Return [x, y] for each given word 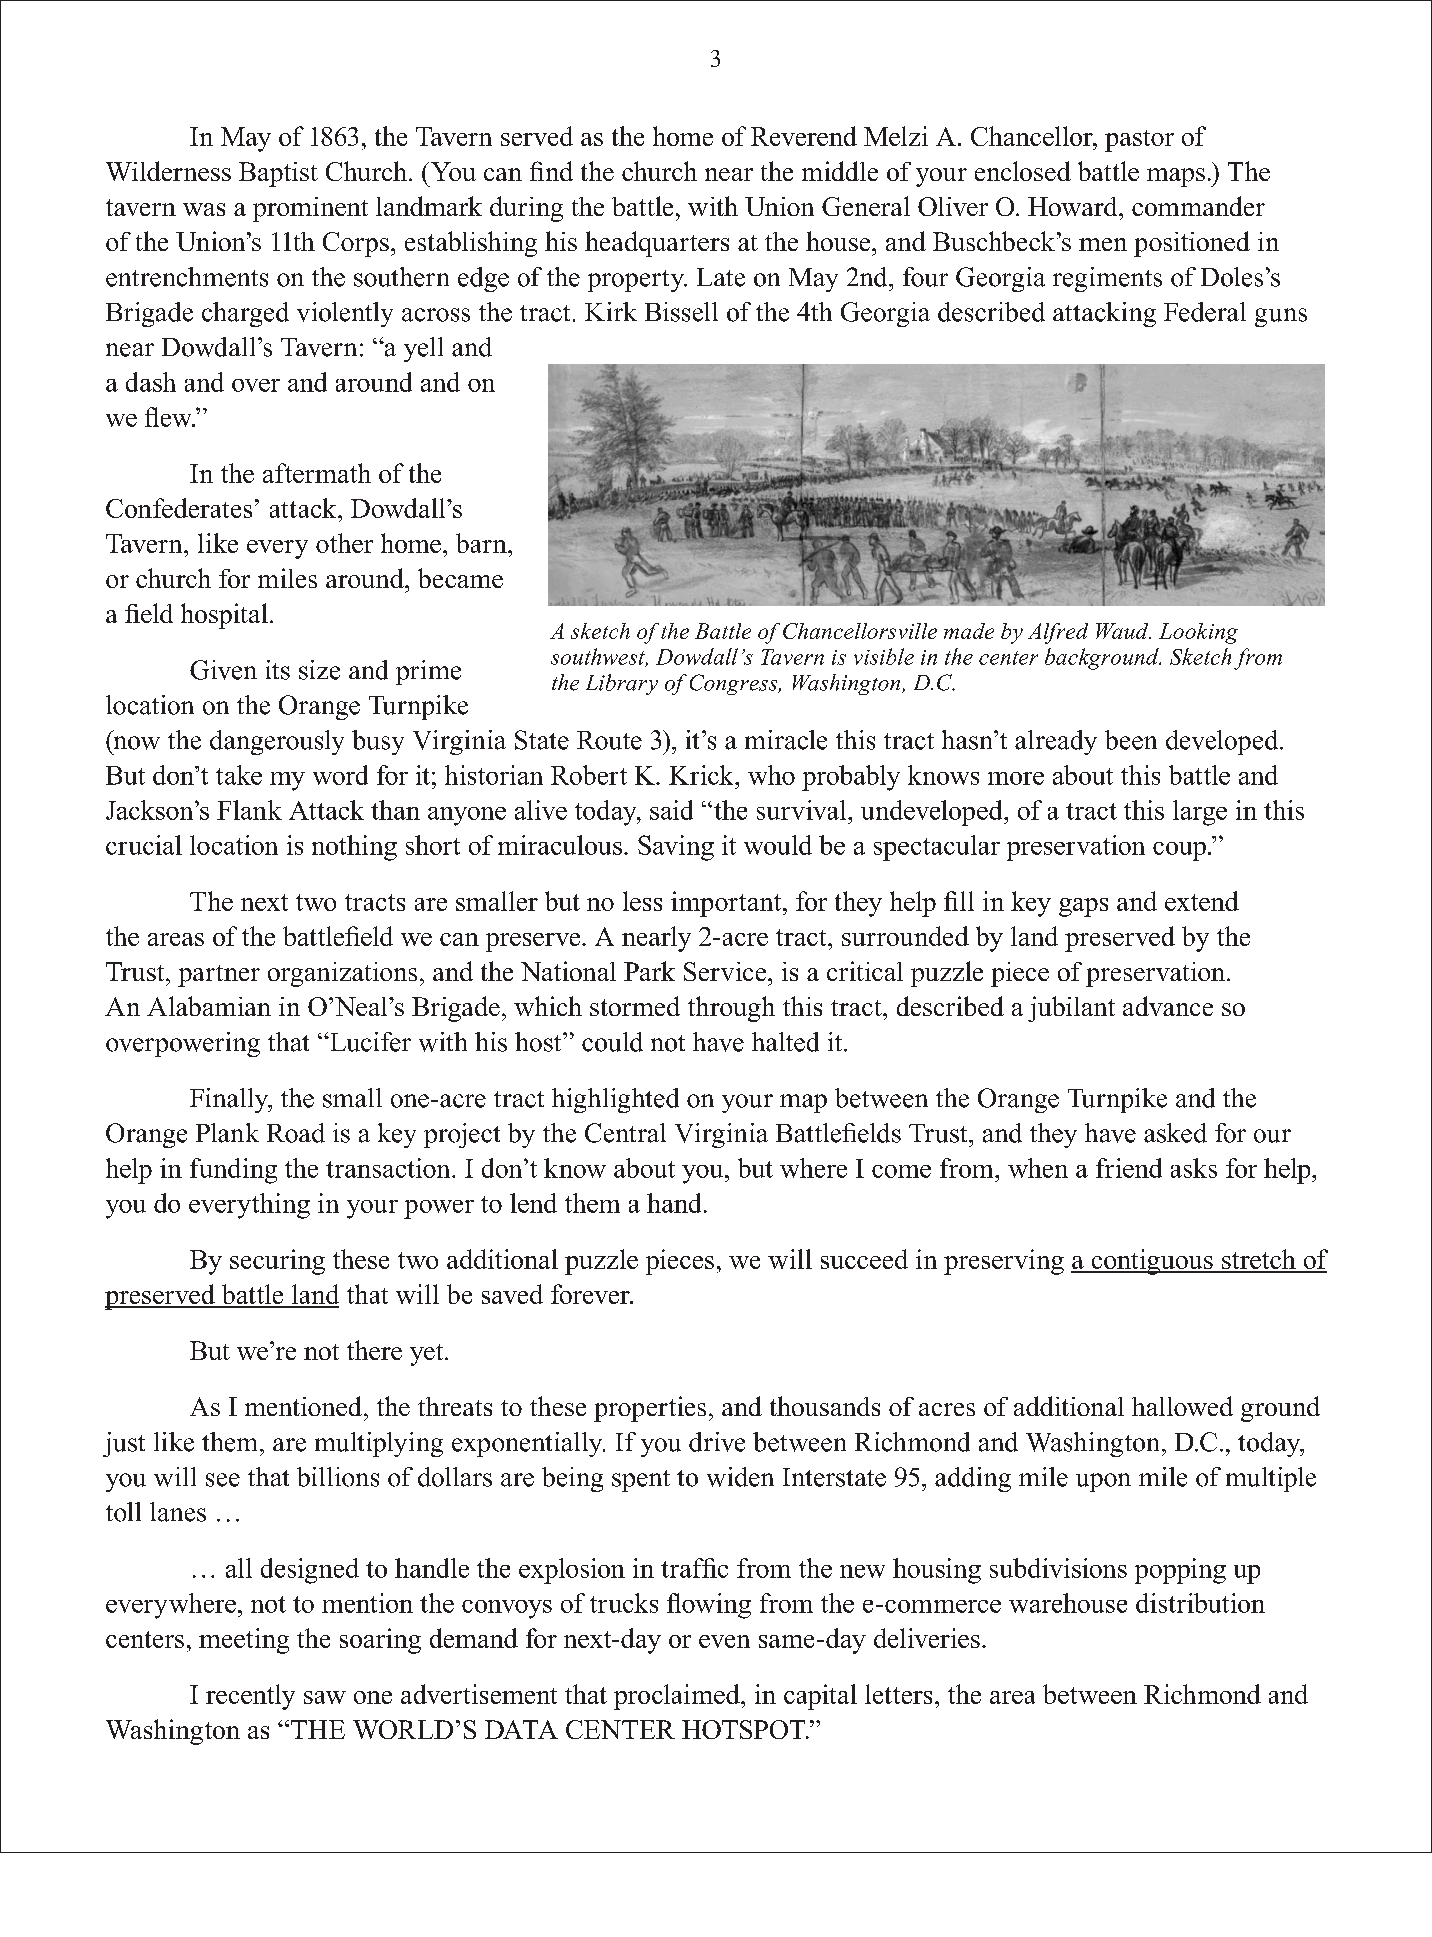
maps [1176, 177]
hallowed [1182, 1406]
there [374, 1350]
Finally [230, 1100]
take [239, 775]
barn [482, 543]
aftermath [317, 473]
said [671, 810]
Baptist [278, 174]
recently [250, 1697]
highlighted [615, 1100]
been [1131, 740]
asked [1175, 1133]
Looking [1198, 633]
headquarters [657, 244]
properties [650, 1409]
